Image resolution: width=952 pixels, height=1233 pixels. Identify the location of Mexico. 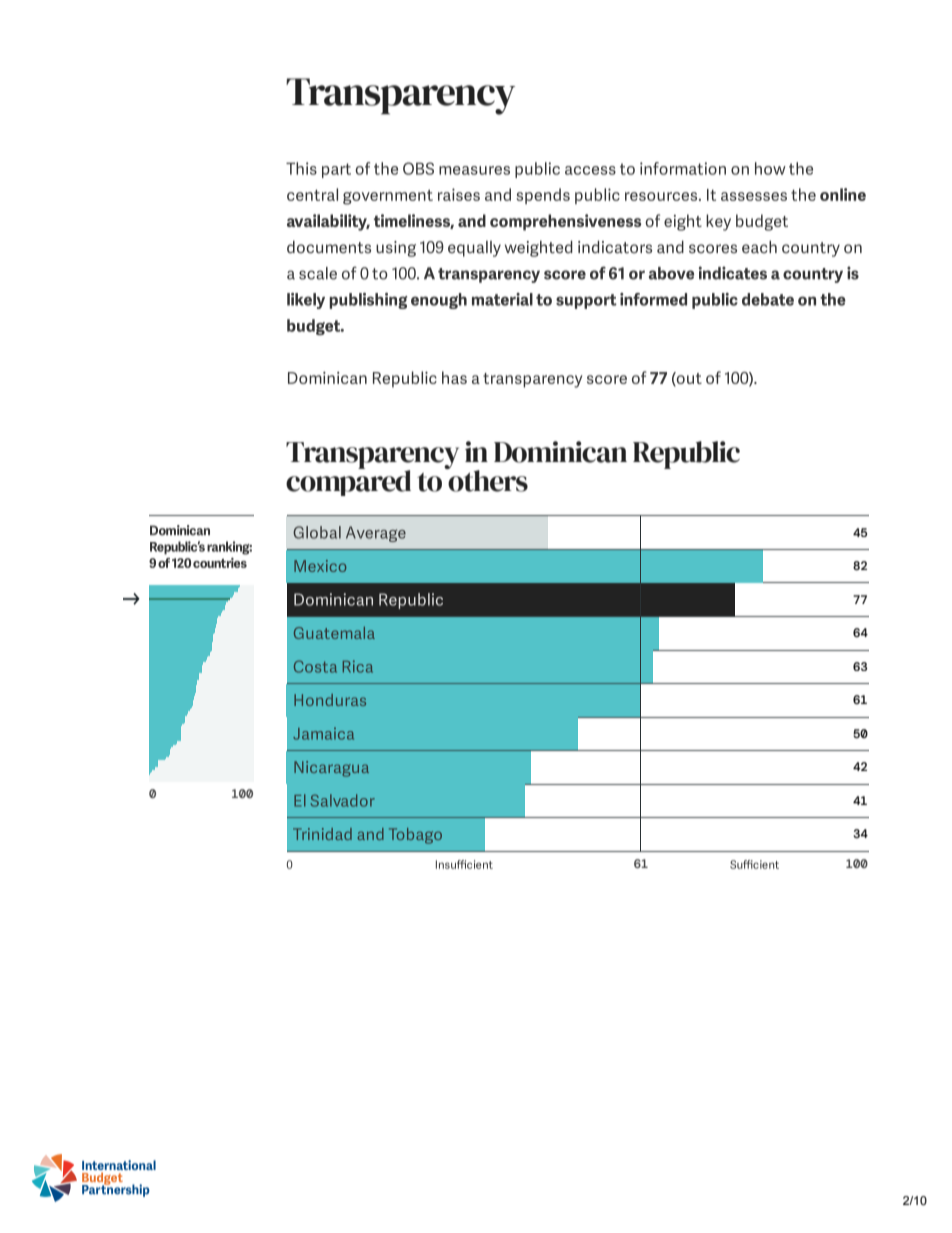
(320, 566).
